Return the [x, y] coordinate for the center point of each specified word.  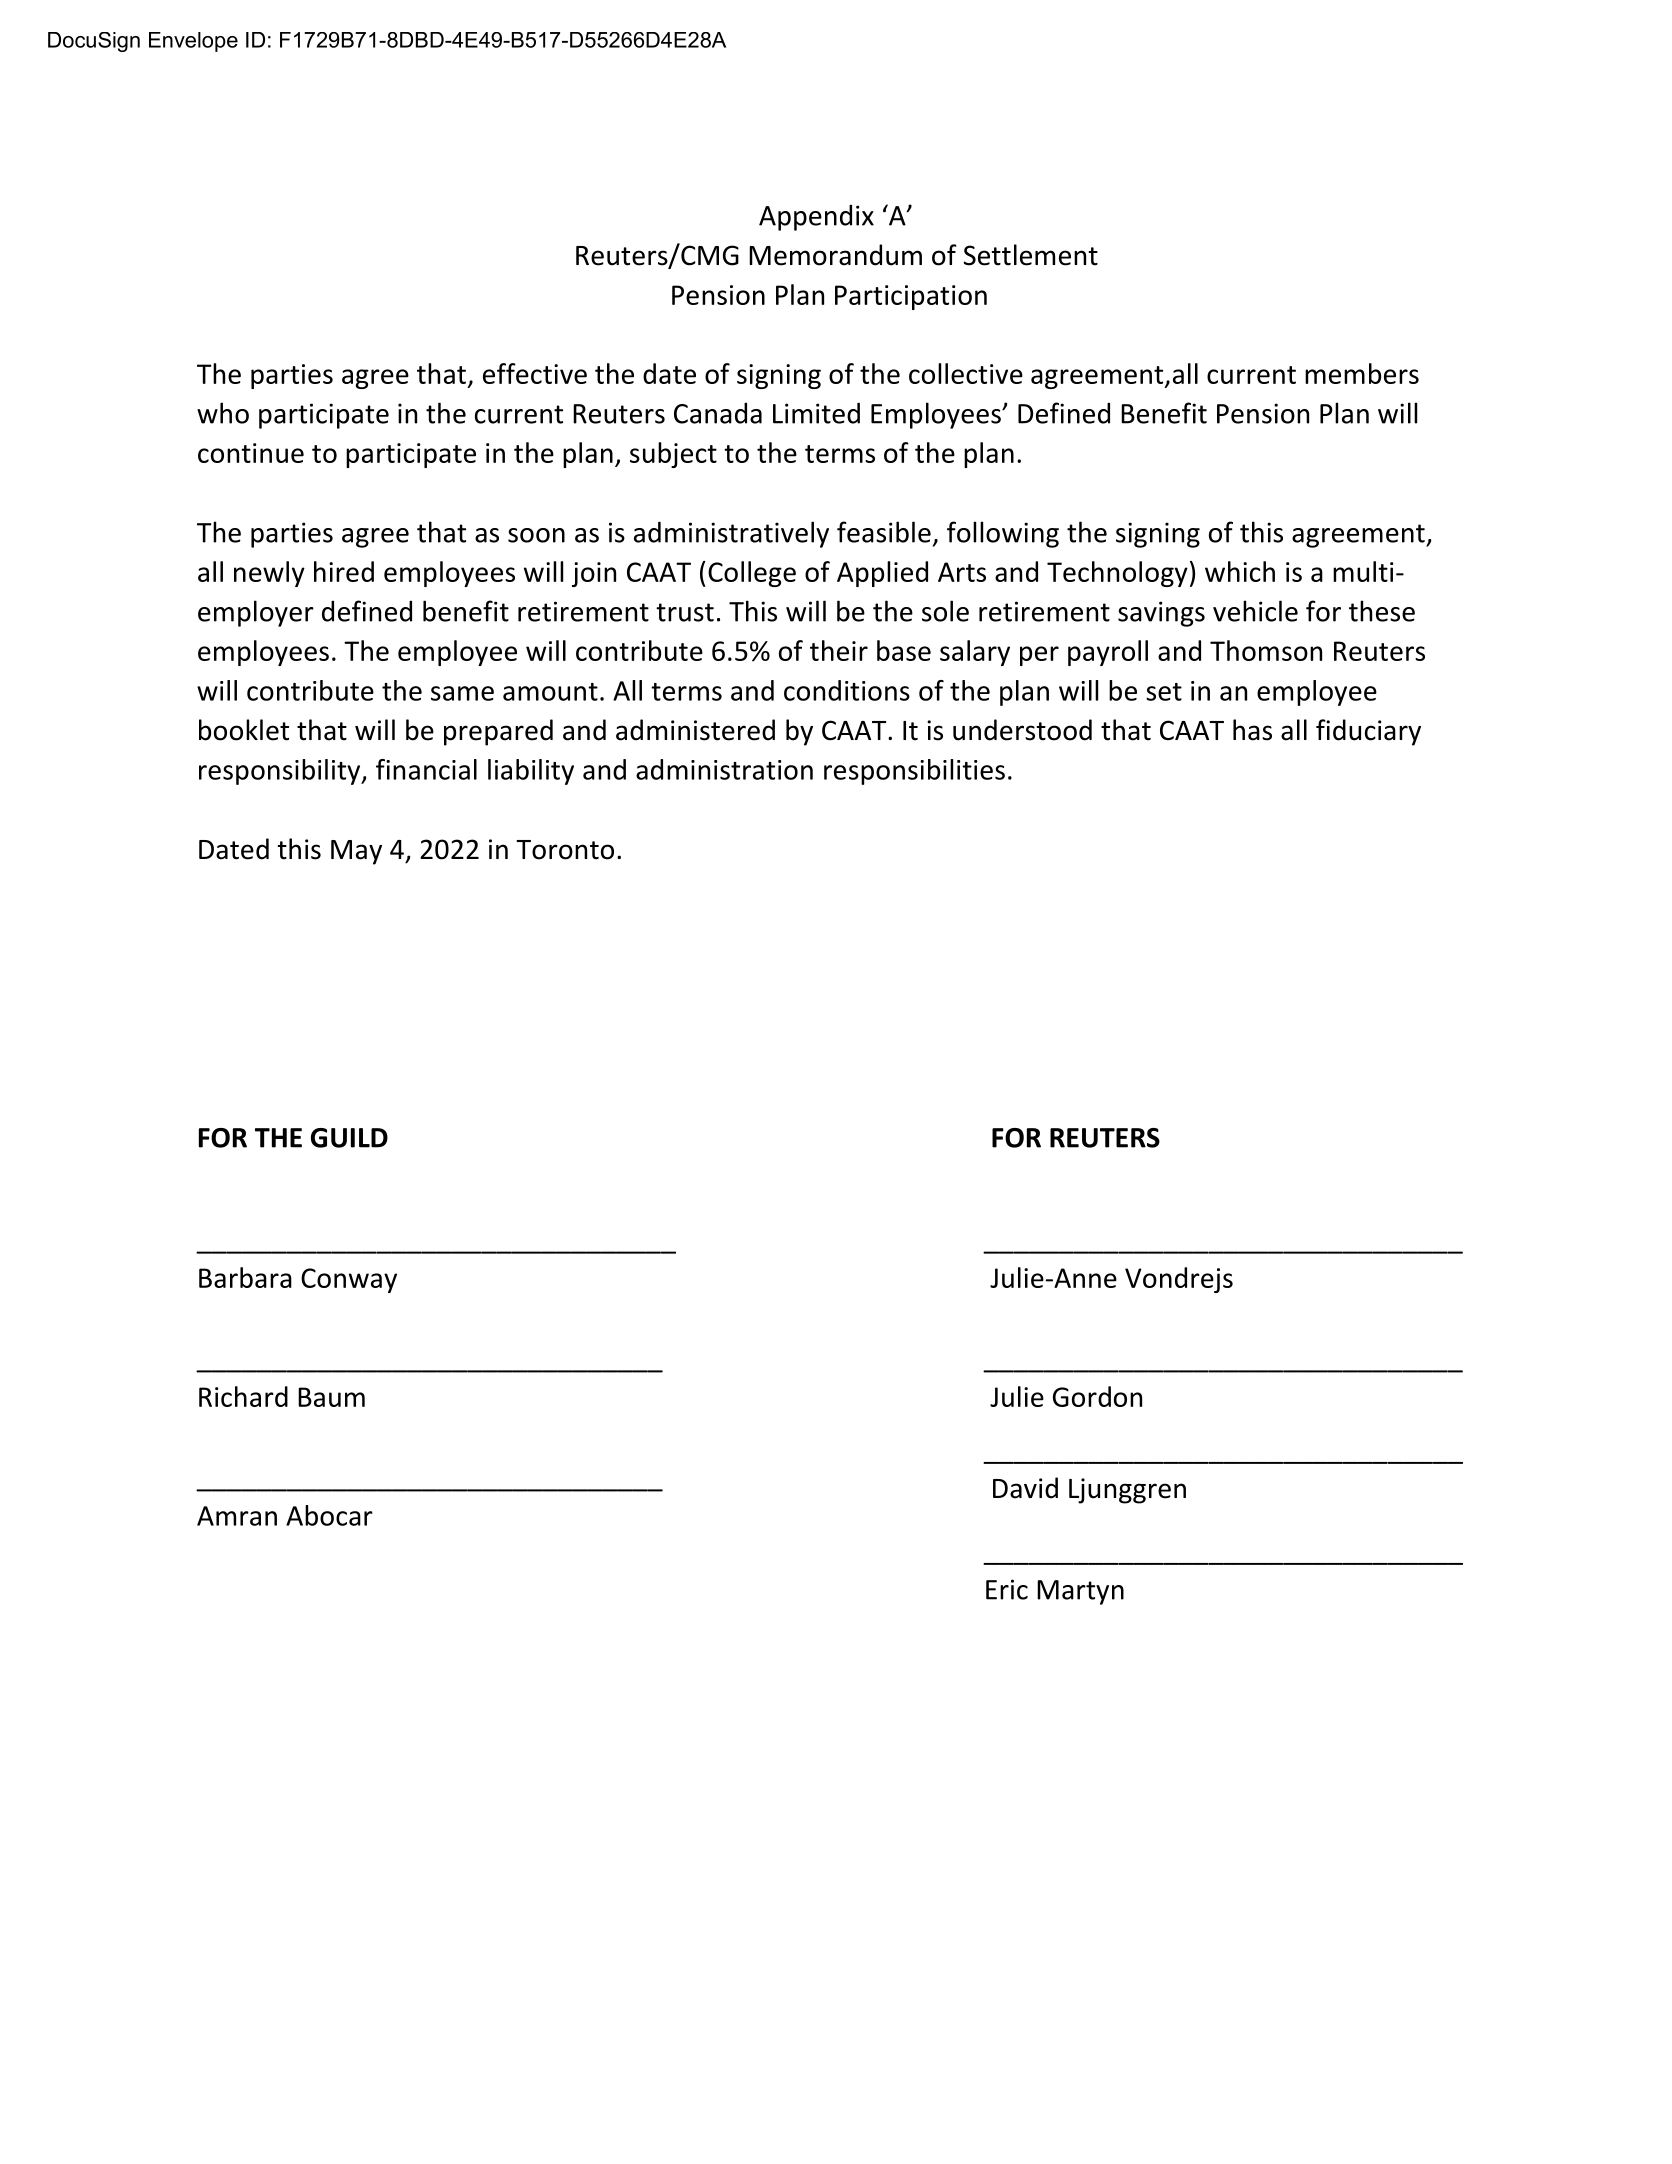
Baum [331, 1397]
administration [724, 769]
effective [535, 373]
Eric [1007, 1589]
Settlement [1031, 255]
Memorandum [835, 255]
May [356, 852]
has [1252, 730]
